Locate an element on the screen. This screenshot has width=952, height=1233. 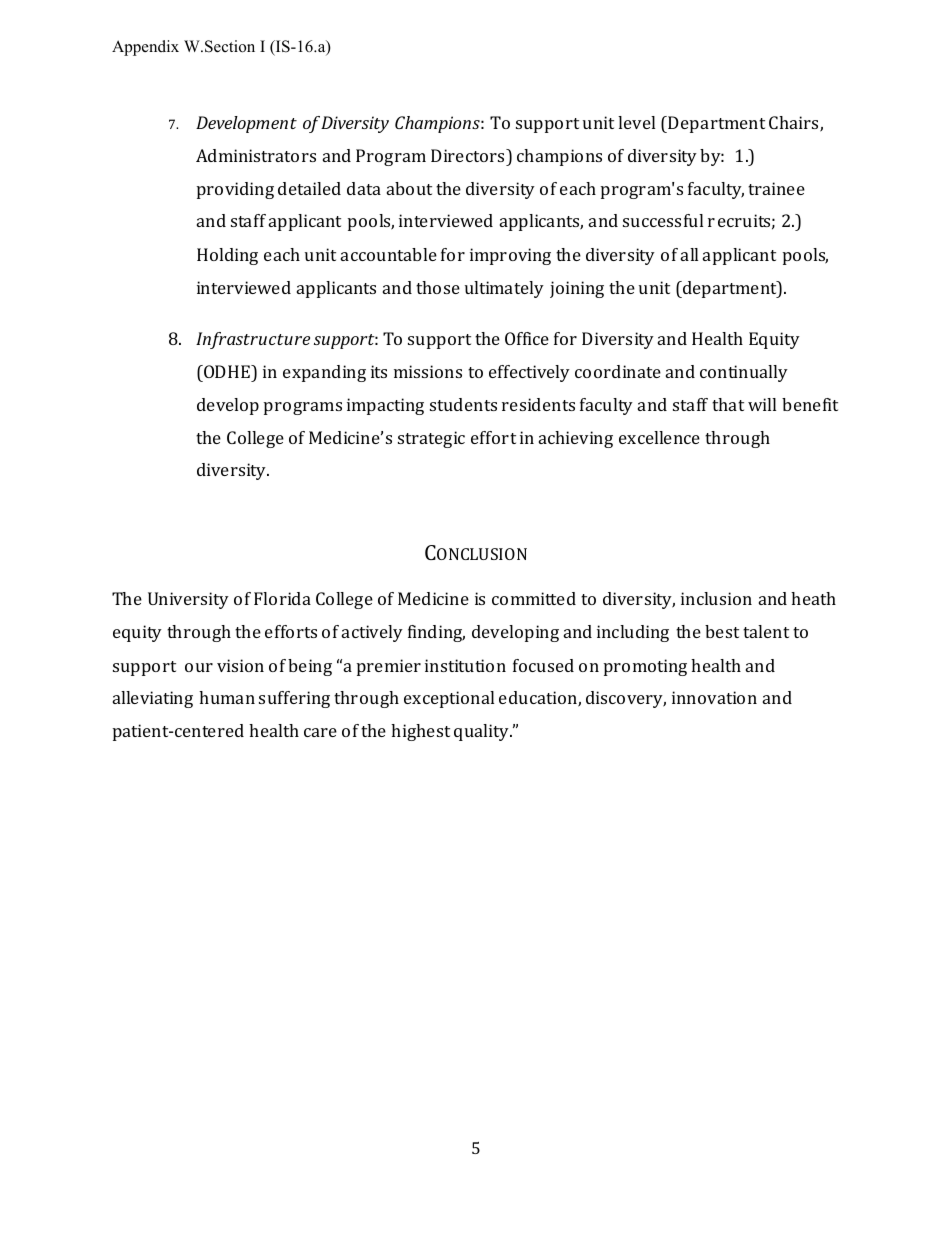
Appendix is located at coordinates (145, 48).
